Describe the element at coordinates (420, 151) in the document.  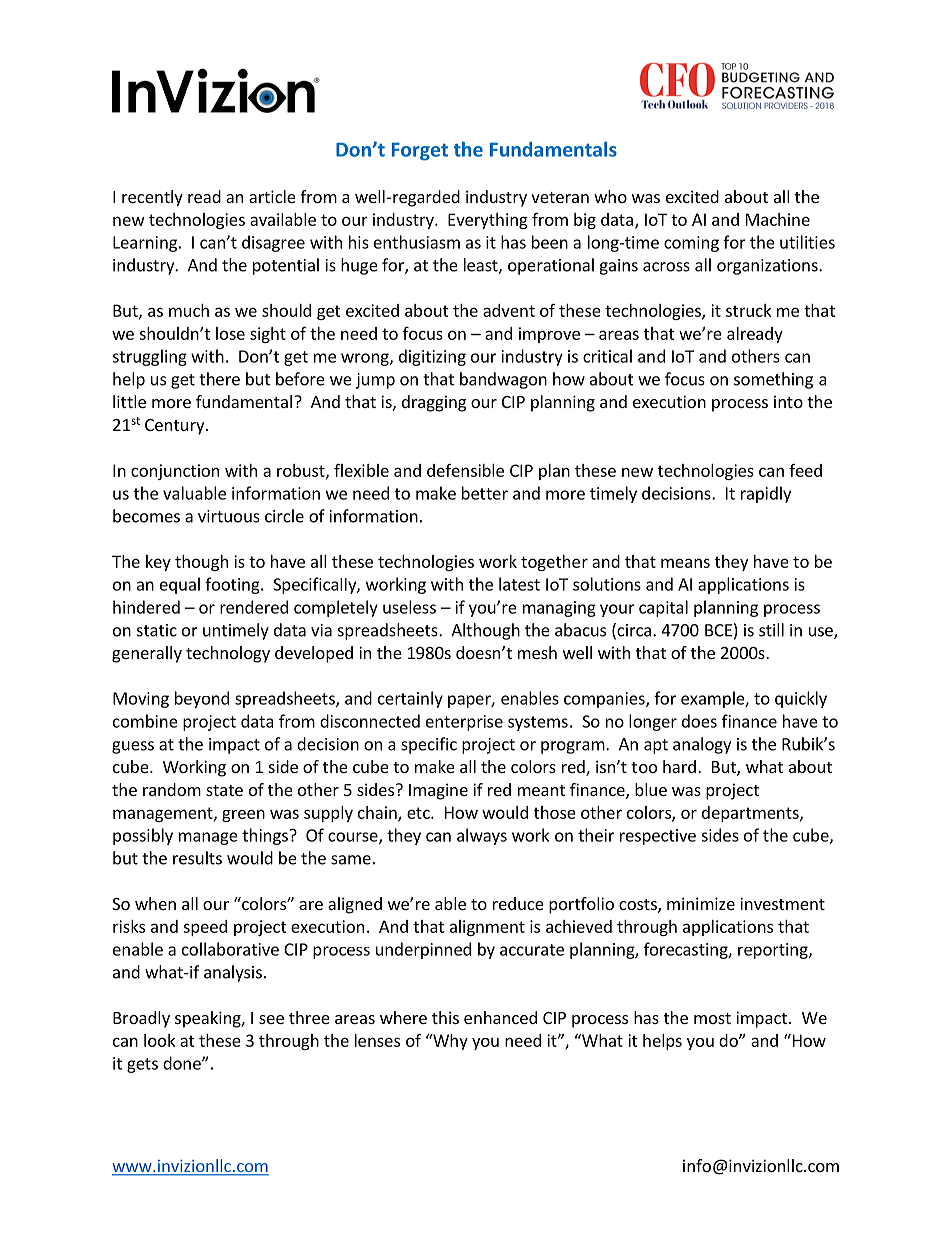
I see `Forget` at that location.
